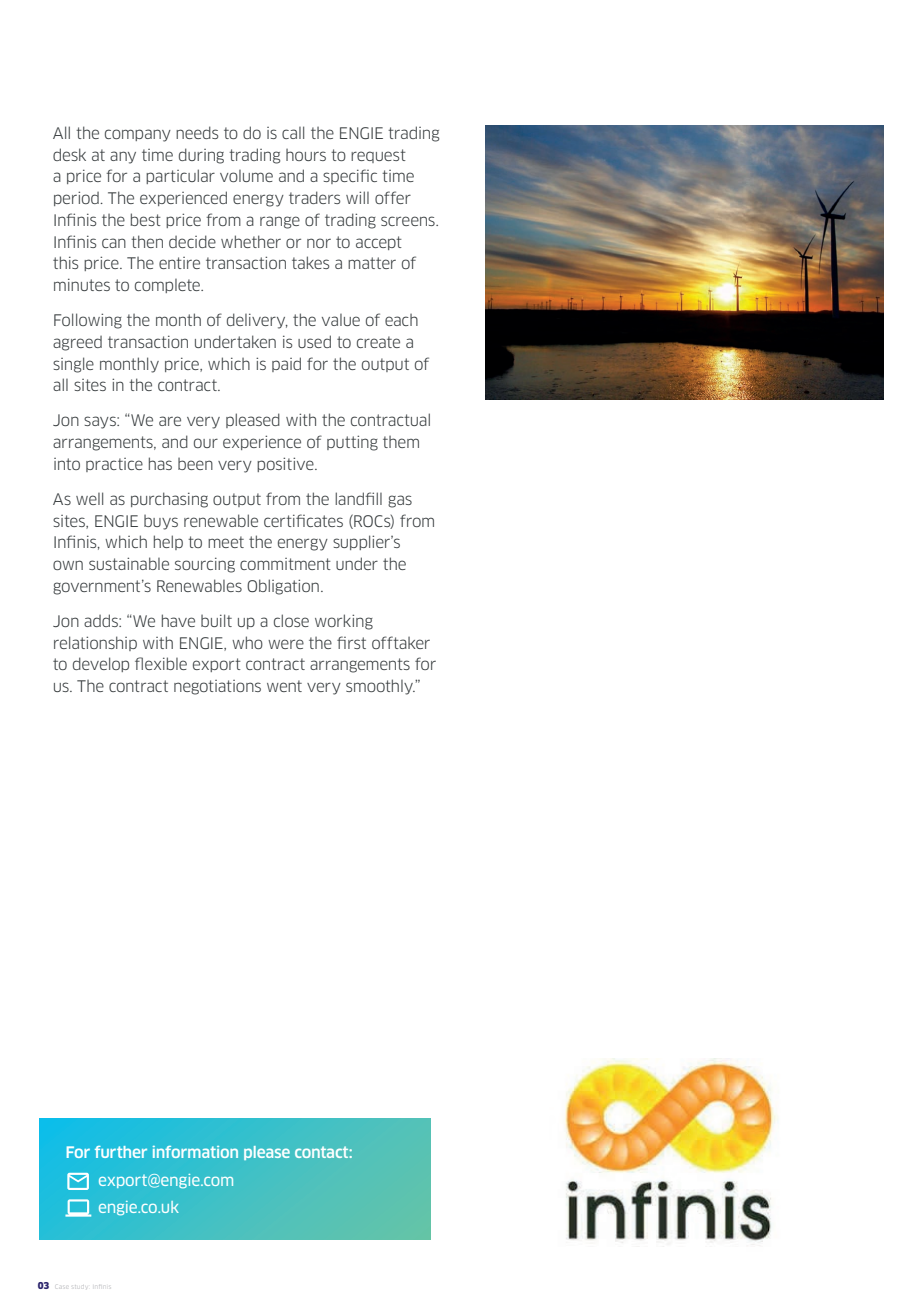 This page has width=924, height=1308. I want to click on putting, so click(352, 443).
